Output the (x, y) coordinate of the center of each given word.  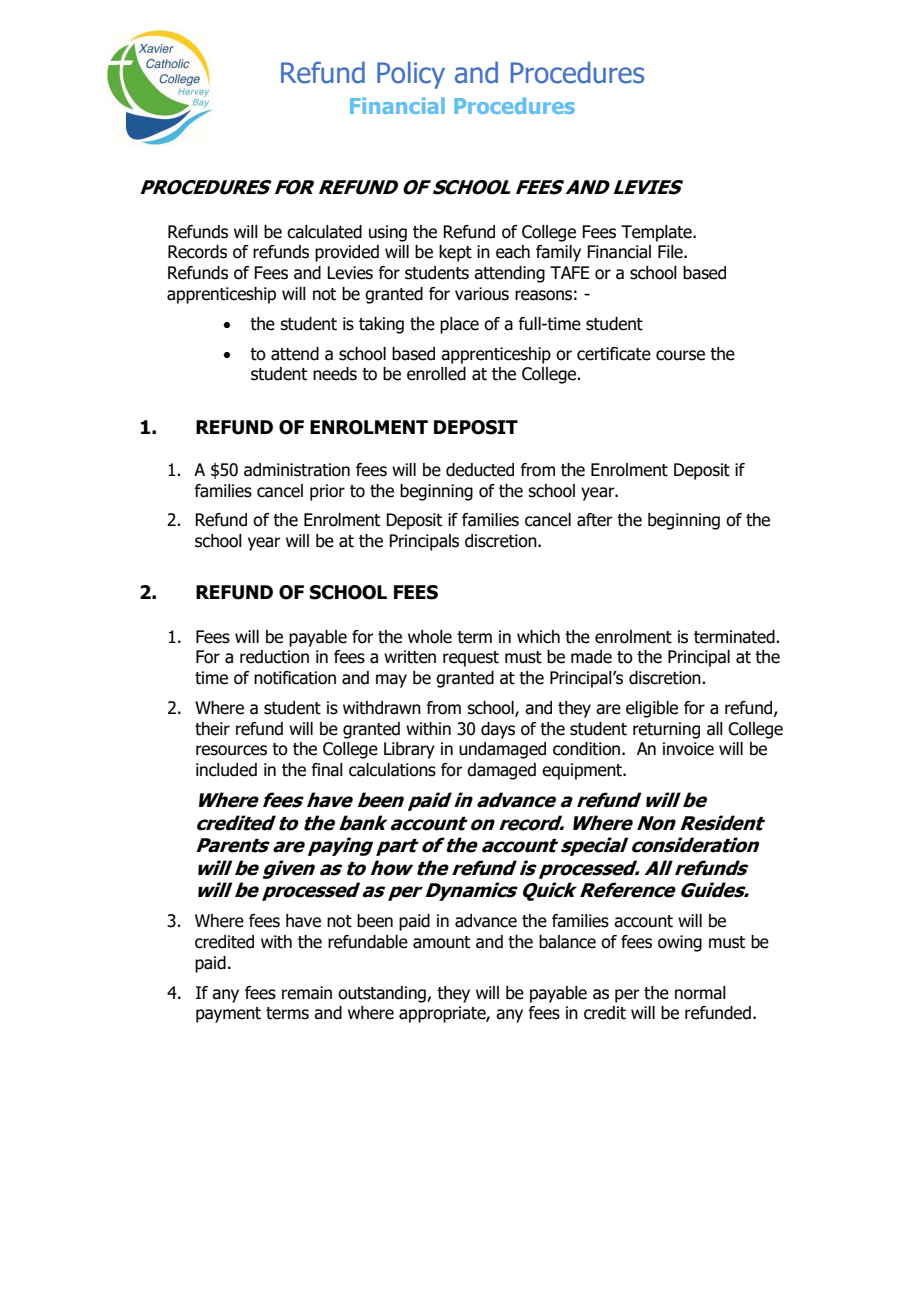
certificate (614, 354)
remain (307, 993)
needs (335, 374)
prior (327, 492)
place (459, 325)
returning (666, 730)
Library (409, 750)
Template (657, 233)
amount (441, 942)
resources (231, 750)
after (595, 520)
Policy (411, 75)
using (388, 233)
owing (680, 943)
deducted (480, 470)
